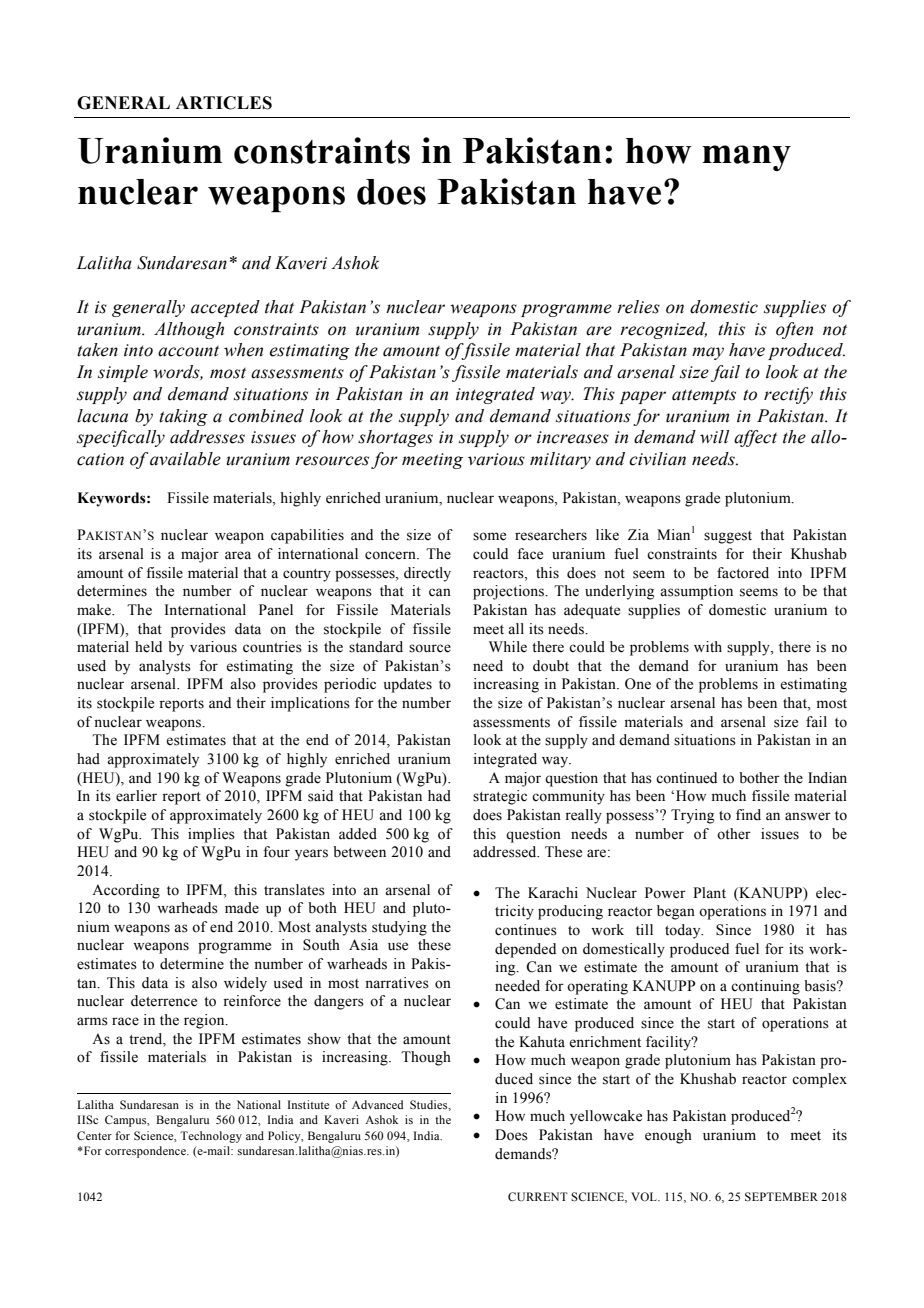 The width and height of the page is (924, 1308). What do you see at coordinates (224, 103) in the page?
I see `ARTICLES` at bounding box center [224, 103].
